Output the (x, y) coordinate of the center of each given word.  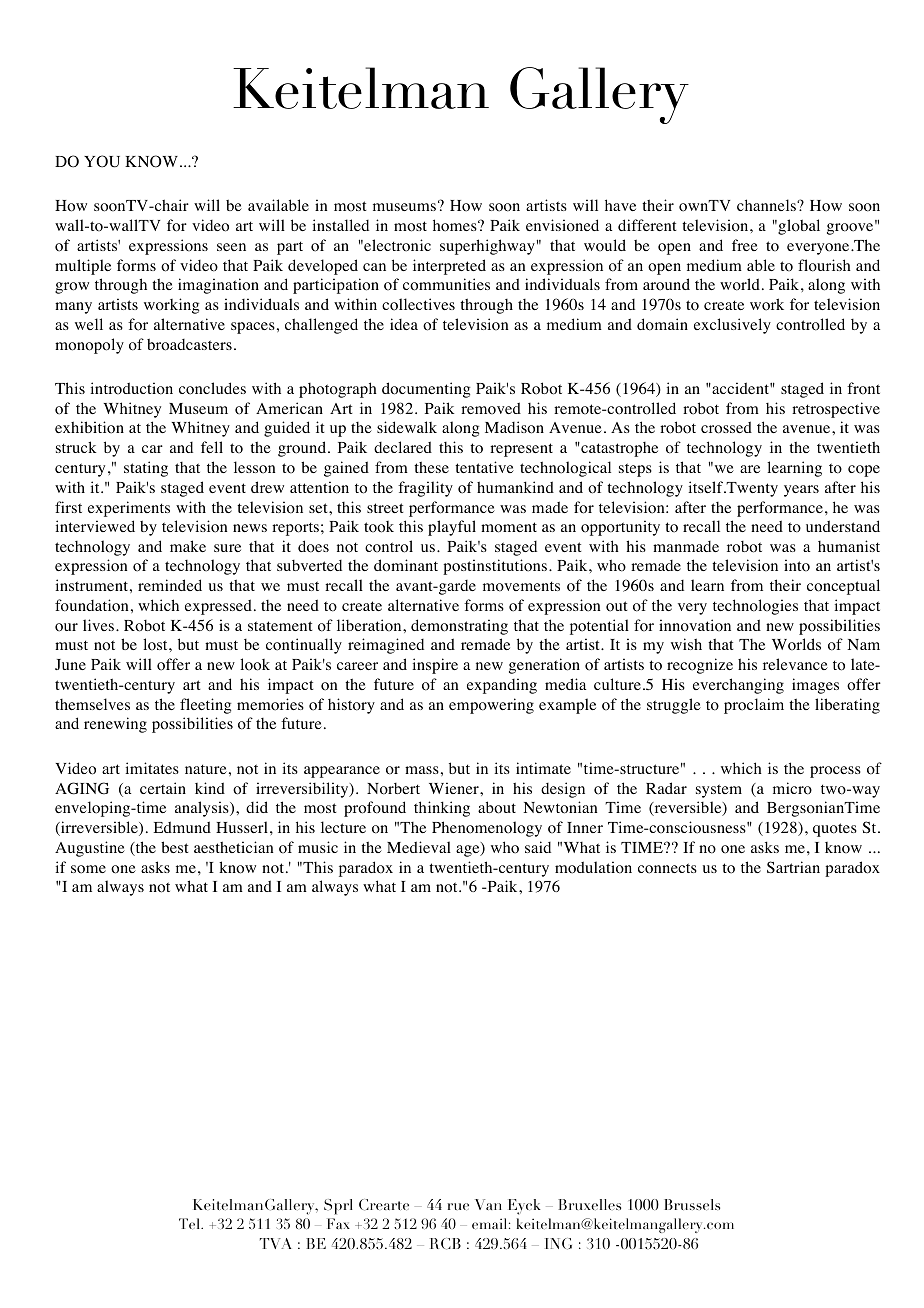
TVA (276, 1243)
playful (452, 528)
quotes (835, 830)
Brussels (692, 1204)
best (174, 847)
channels (767, 205)
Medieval (419, 847)
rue (458, 1206)
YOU (102, 161)
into (797, 565)
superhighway (487, 247)
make (188, 546)
